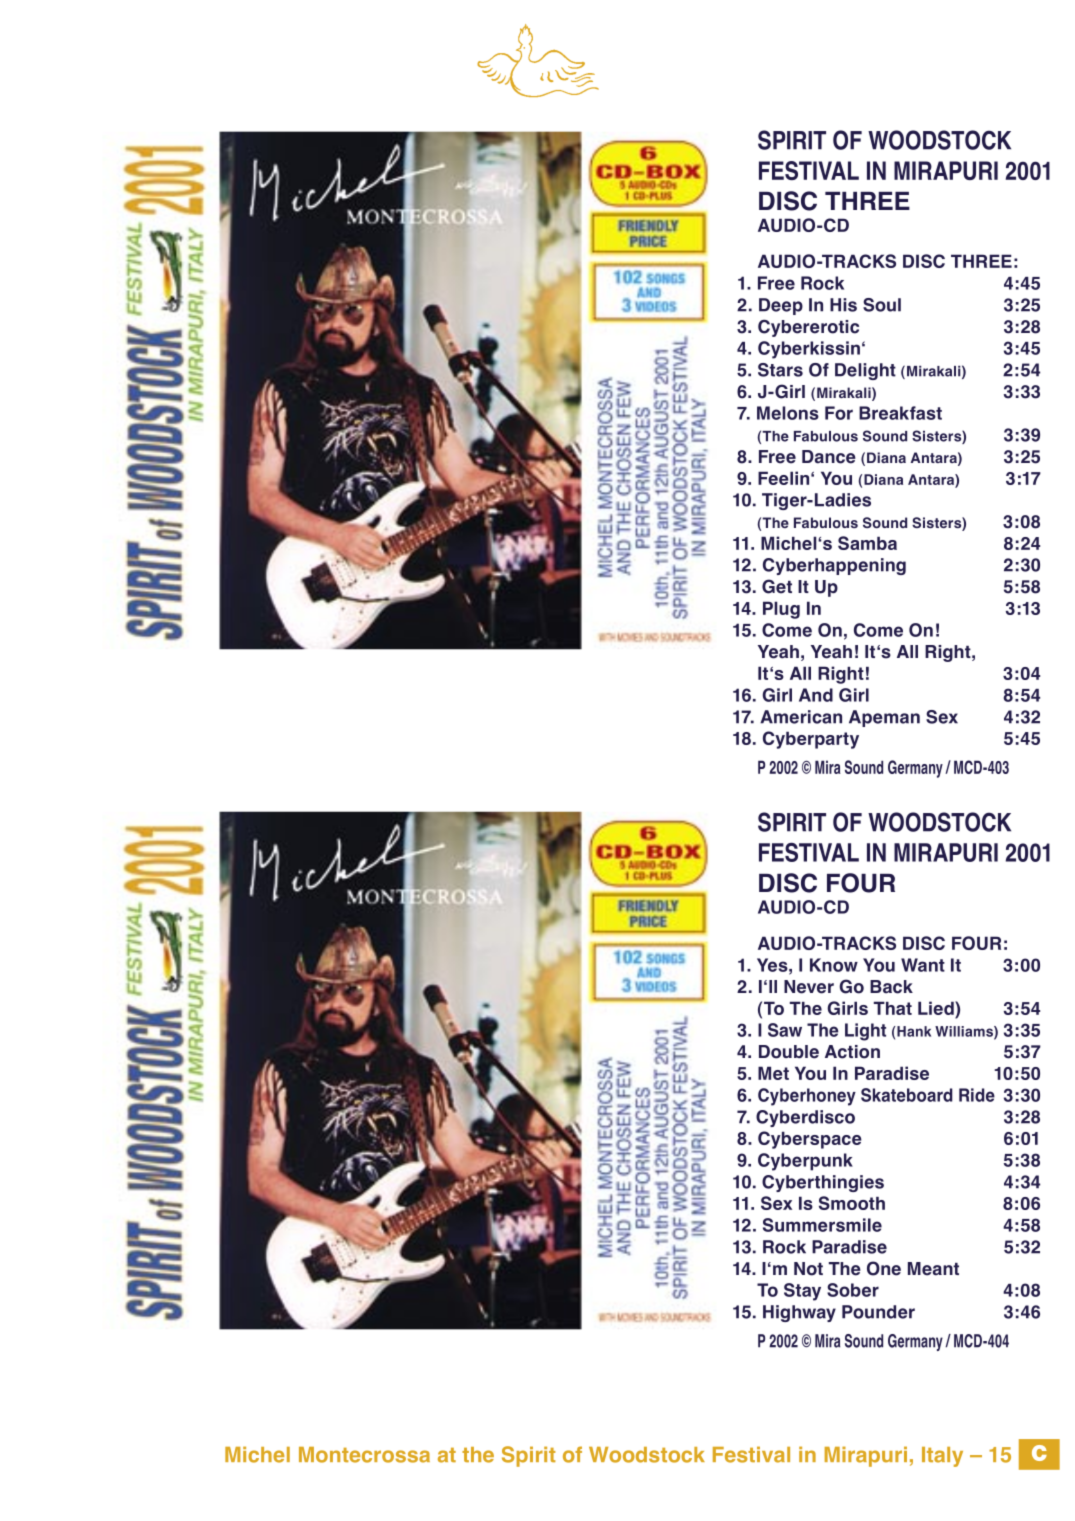  I want to click on Stars, so click(780, 370).
